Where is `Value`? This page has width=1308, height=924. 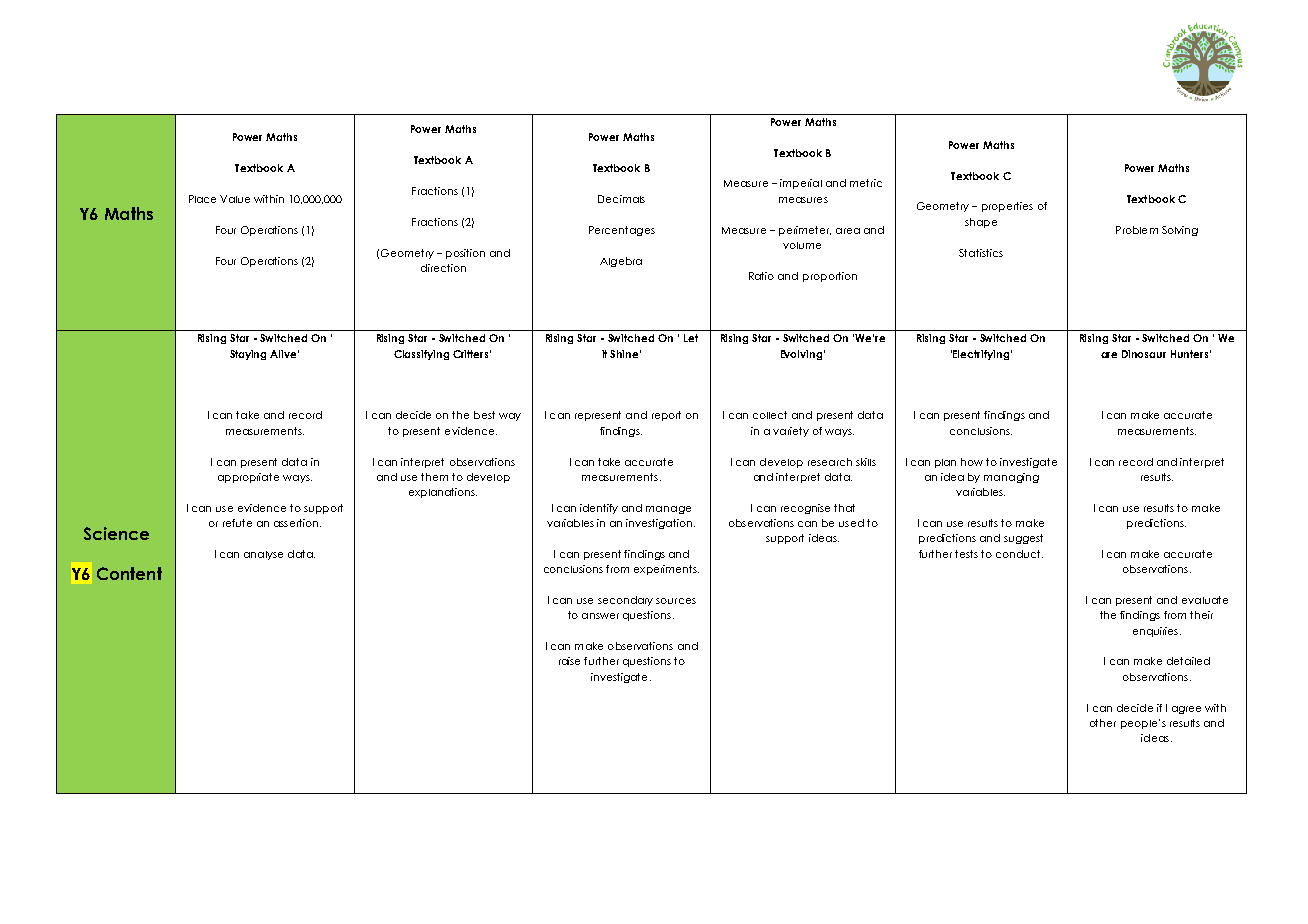
Value is located at coordinates (235, 199).
